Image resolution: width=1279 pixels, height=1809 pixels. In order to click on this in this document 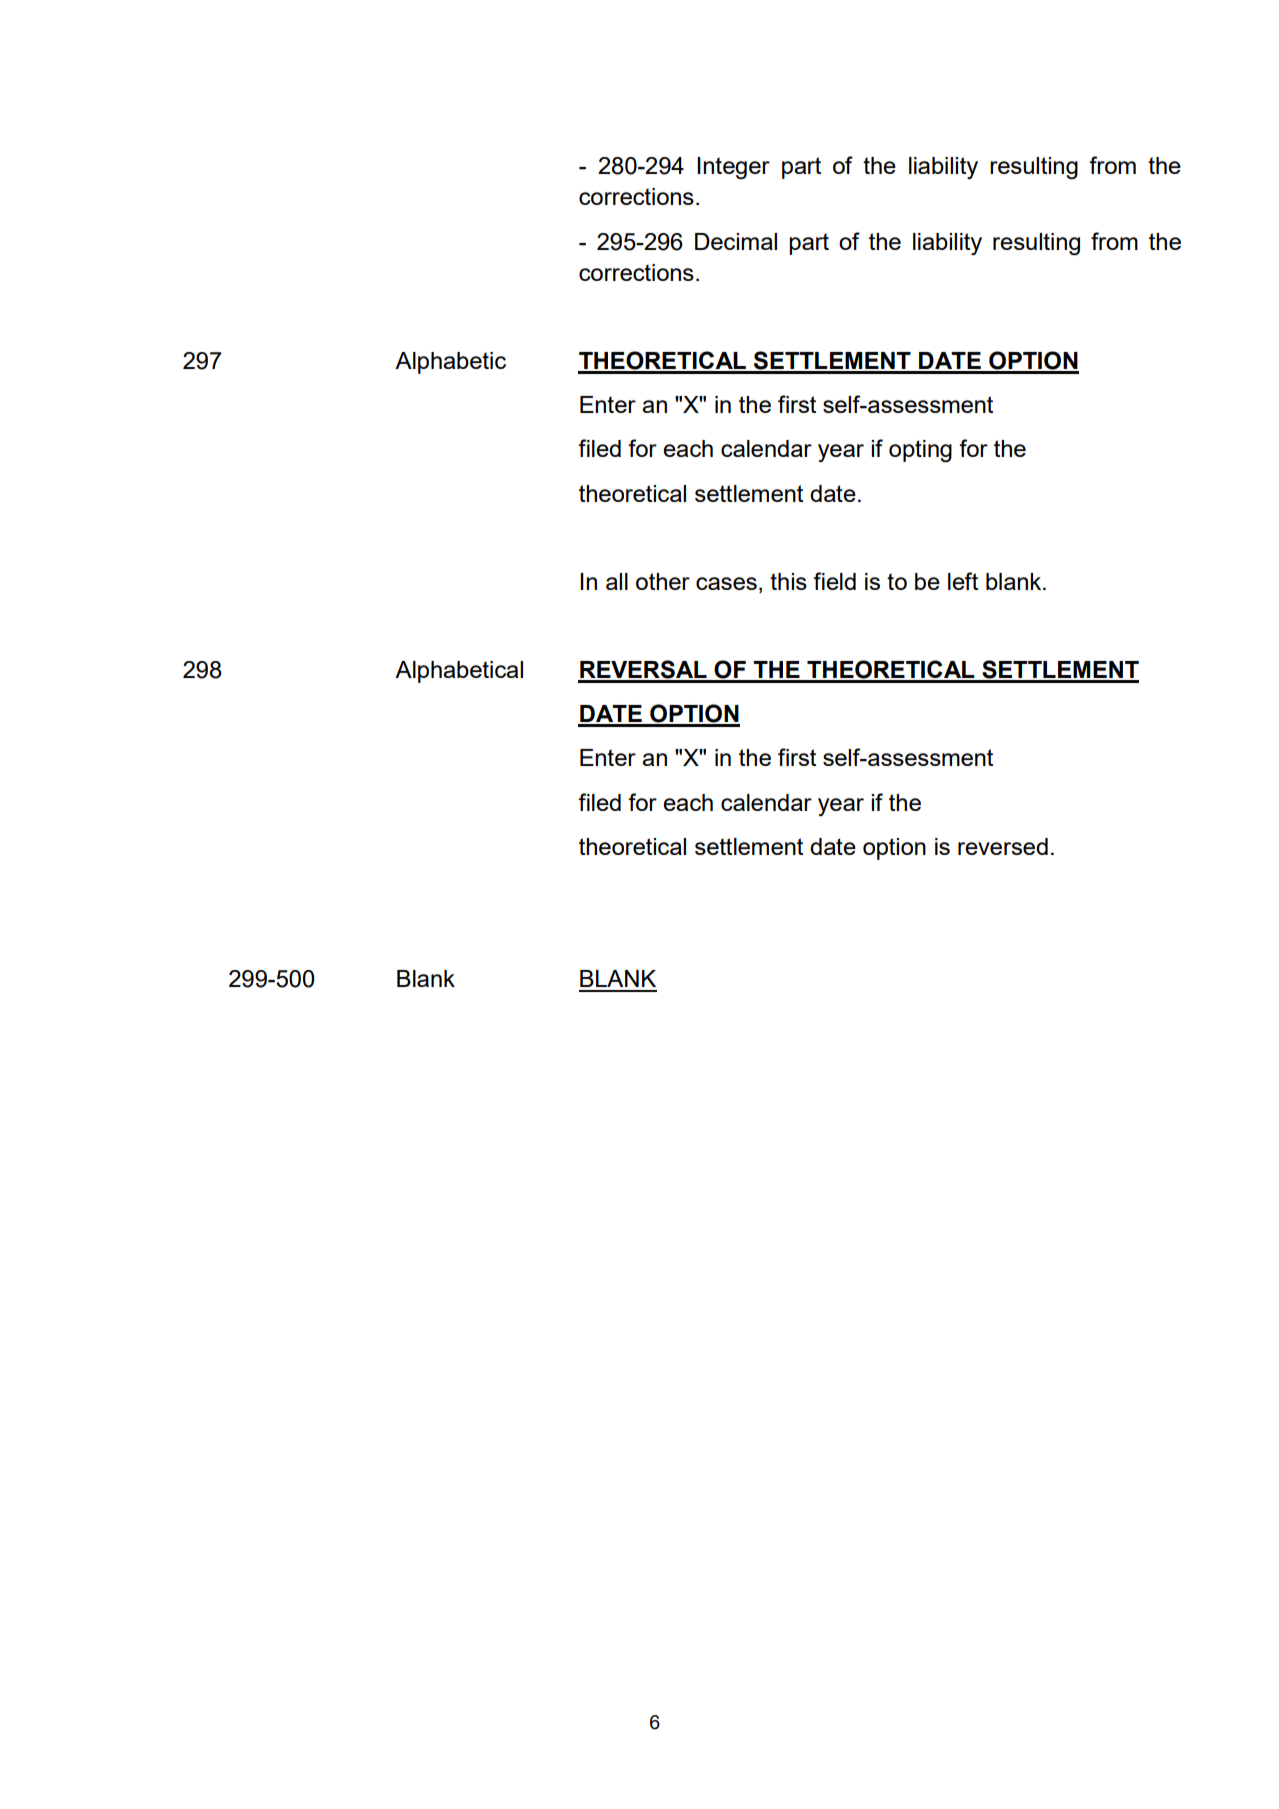, I will do `click(788, 581)`.
